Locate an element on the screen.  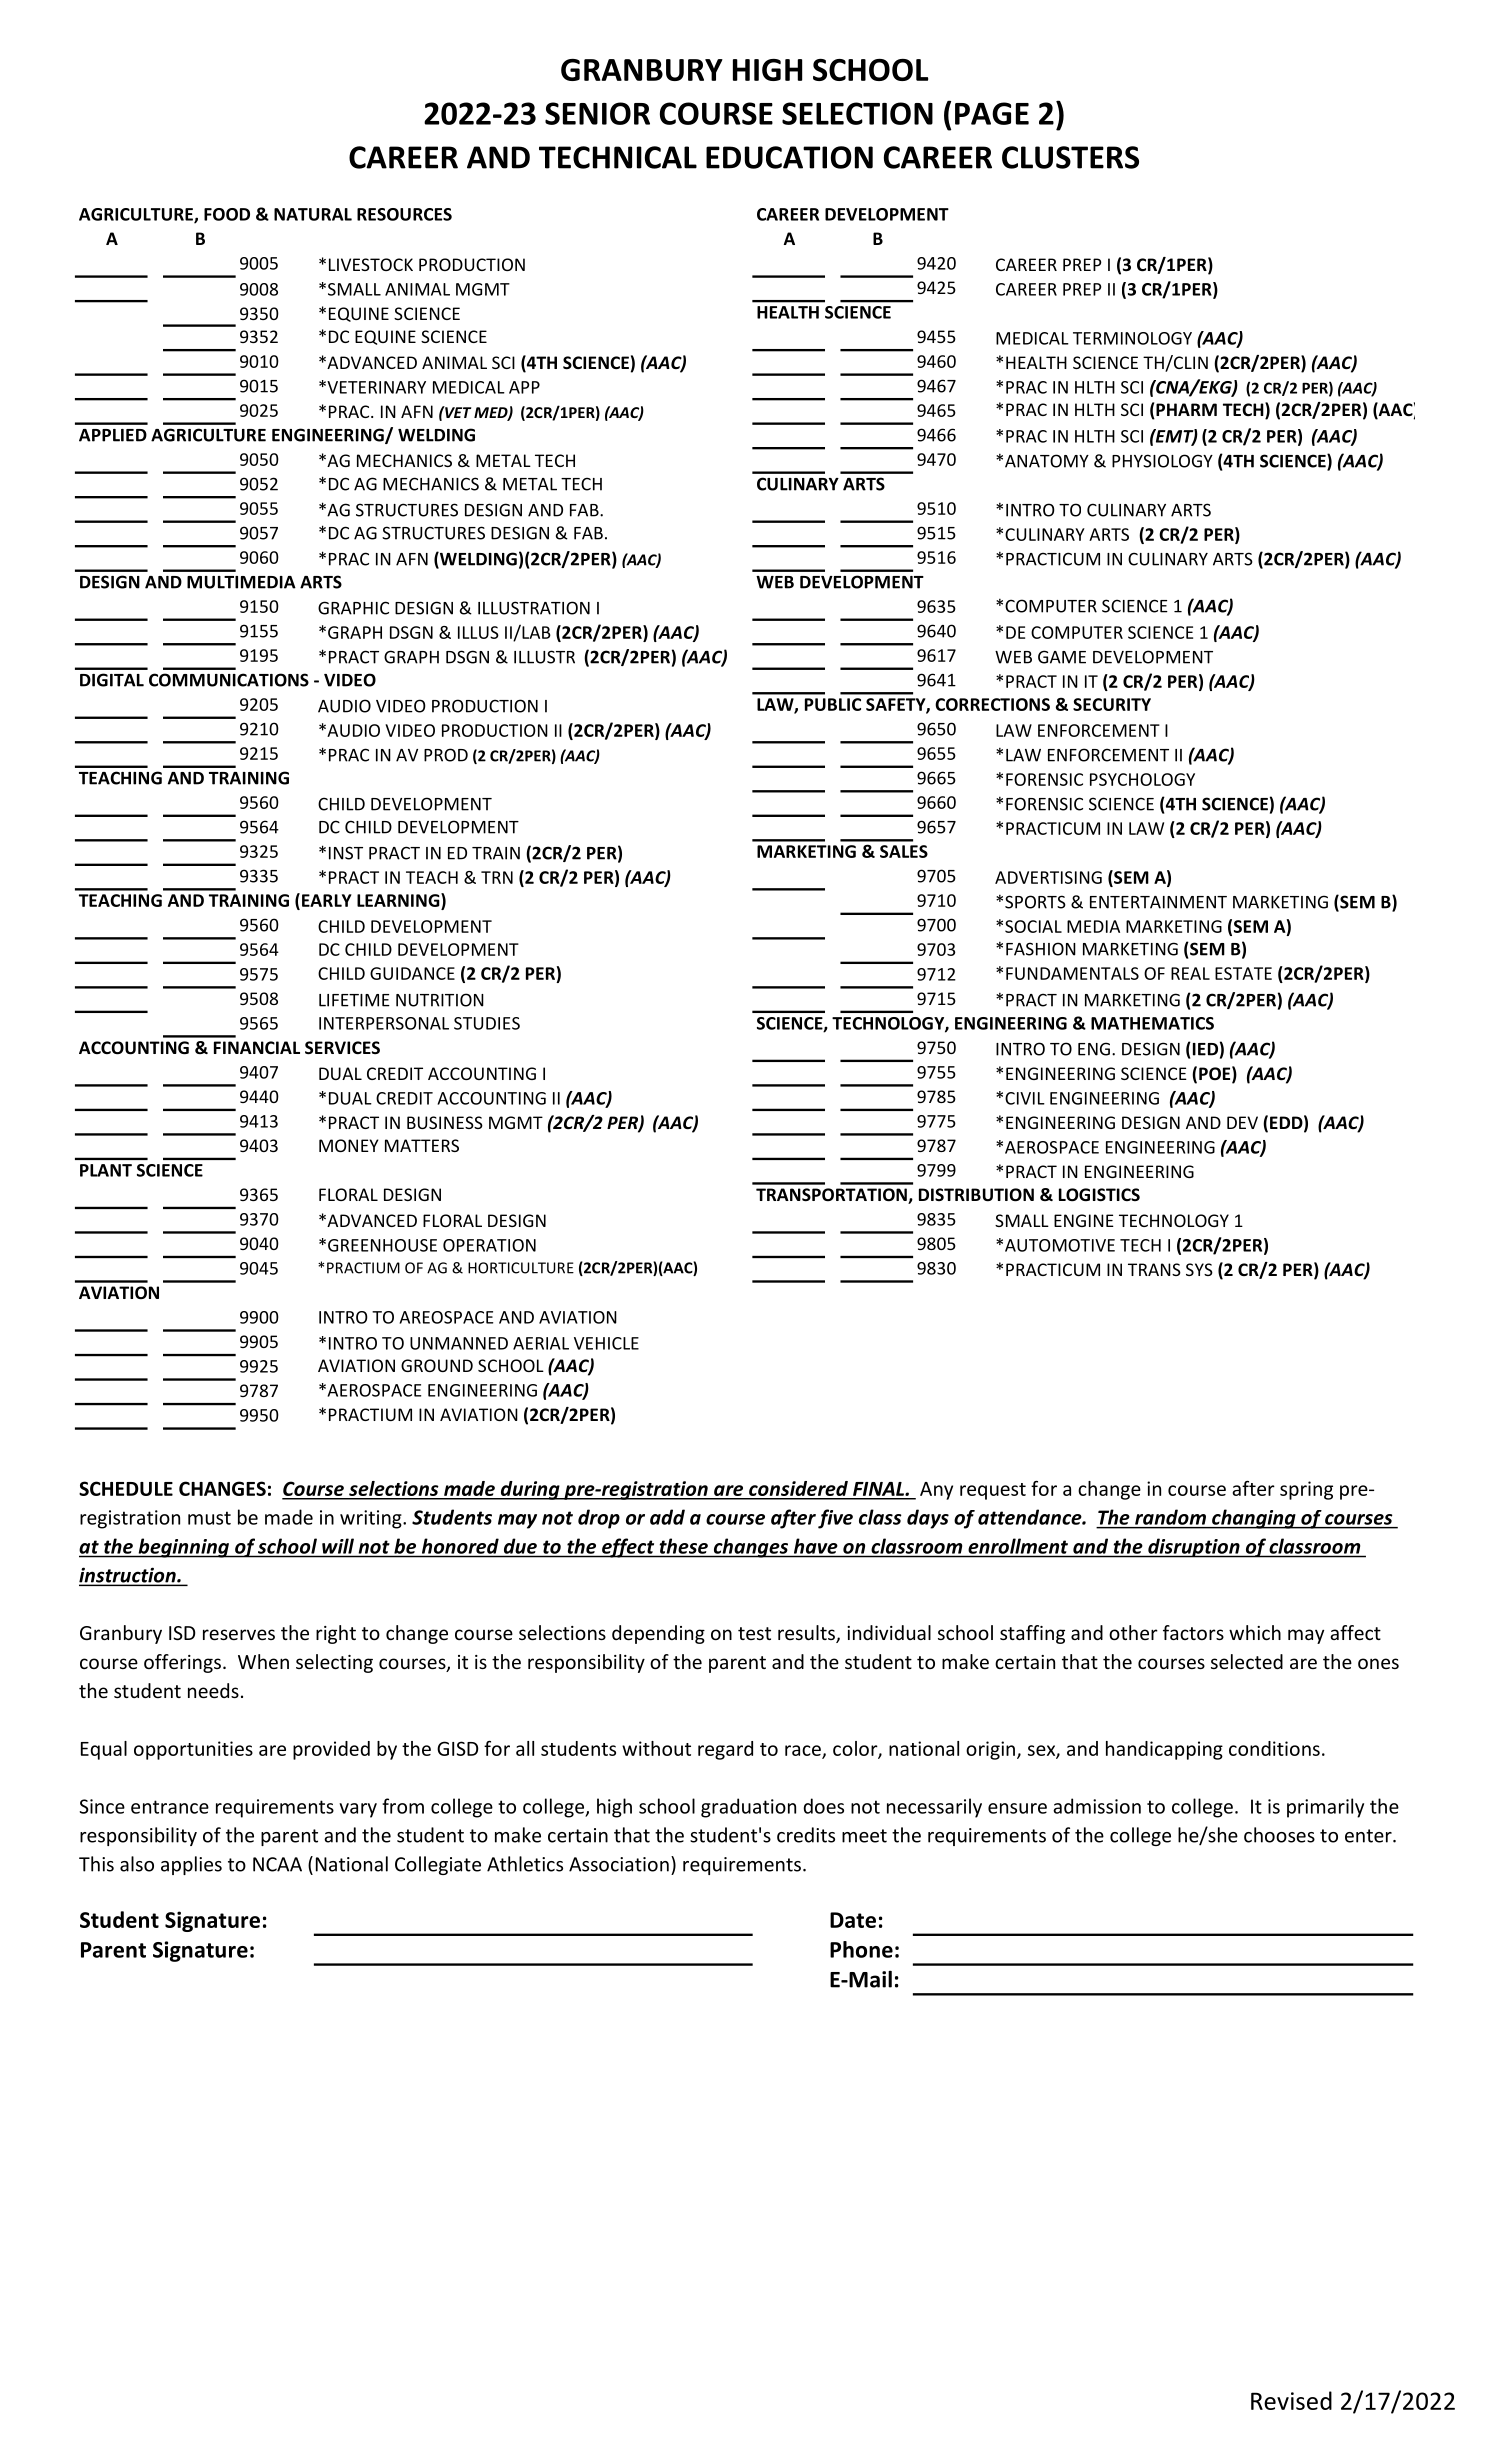
Revised is located at coordinates (1291, 2400).
